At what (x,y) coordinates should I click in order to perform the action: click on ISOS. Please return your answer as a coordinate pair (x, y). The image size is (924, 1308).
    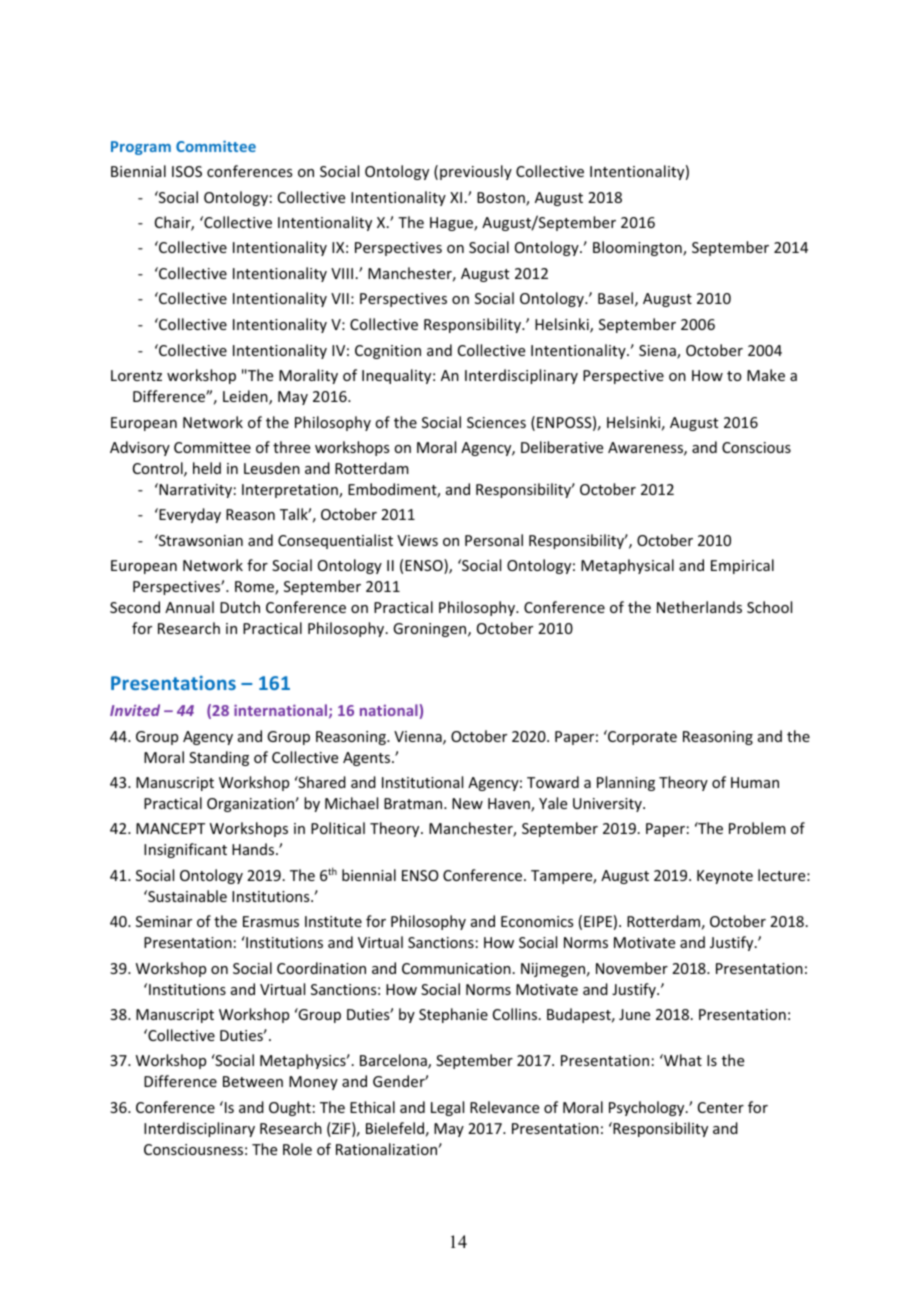
    Looking at the image, I should click on (187, 171).
